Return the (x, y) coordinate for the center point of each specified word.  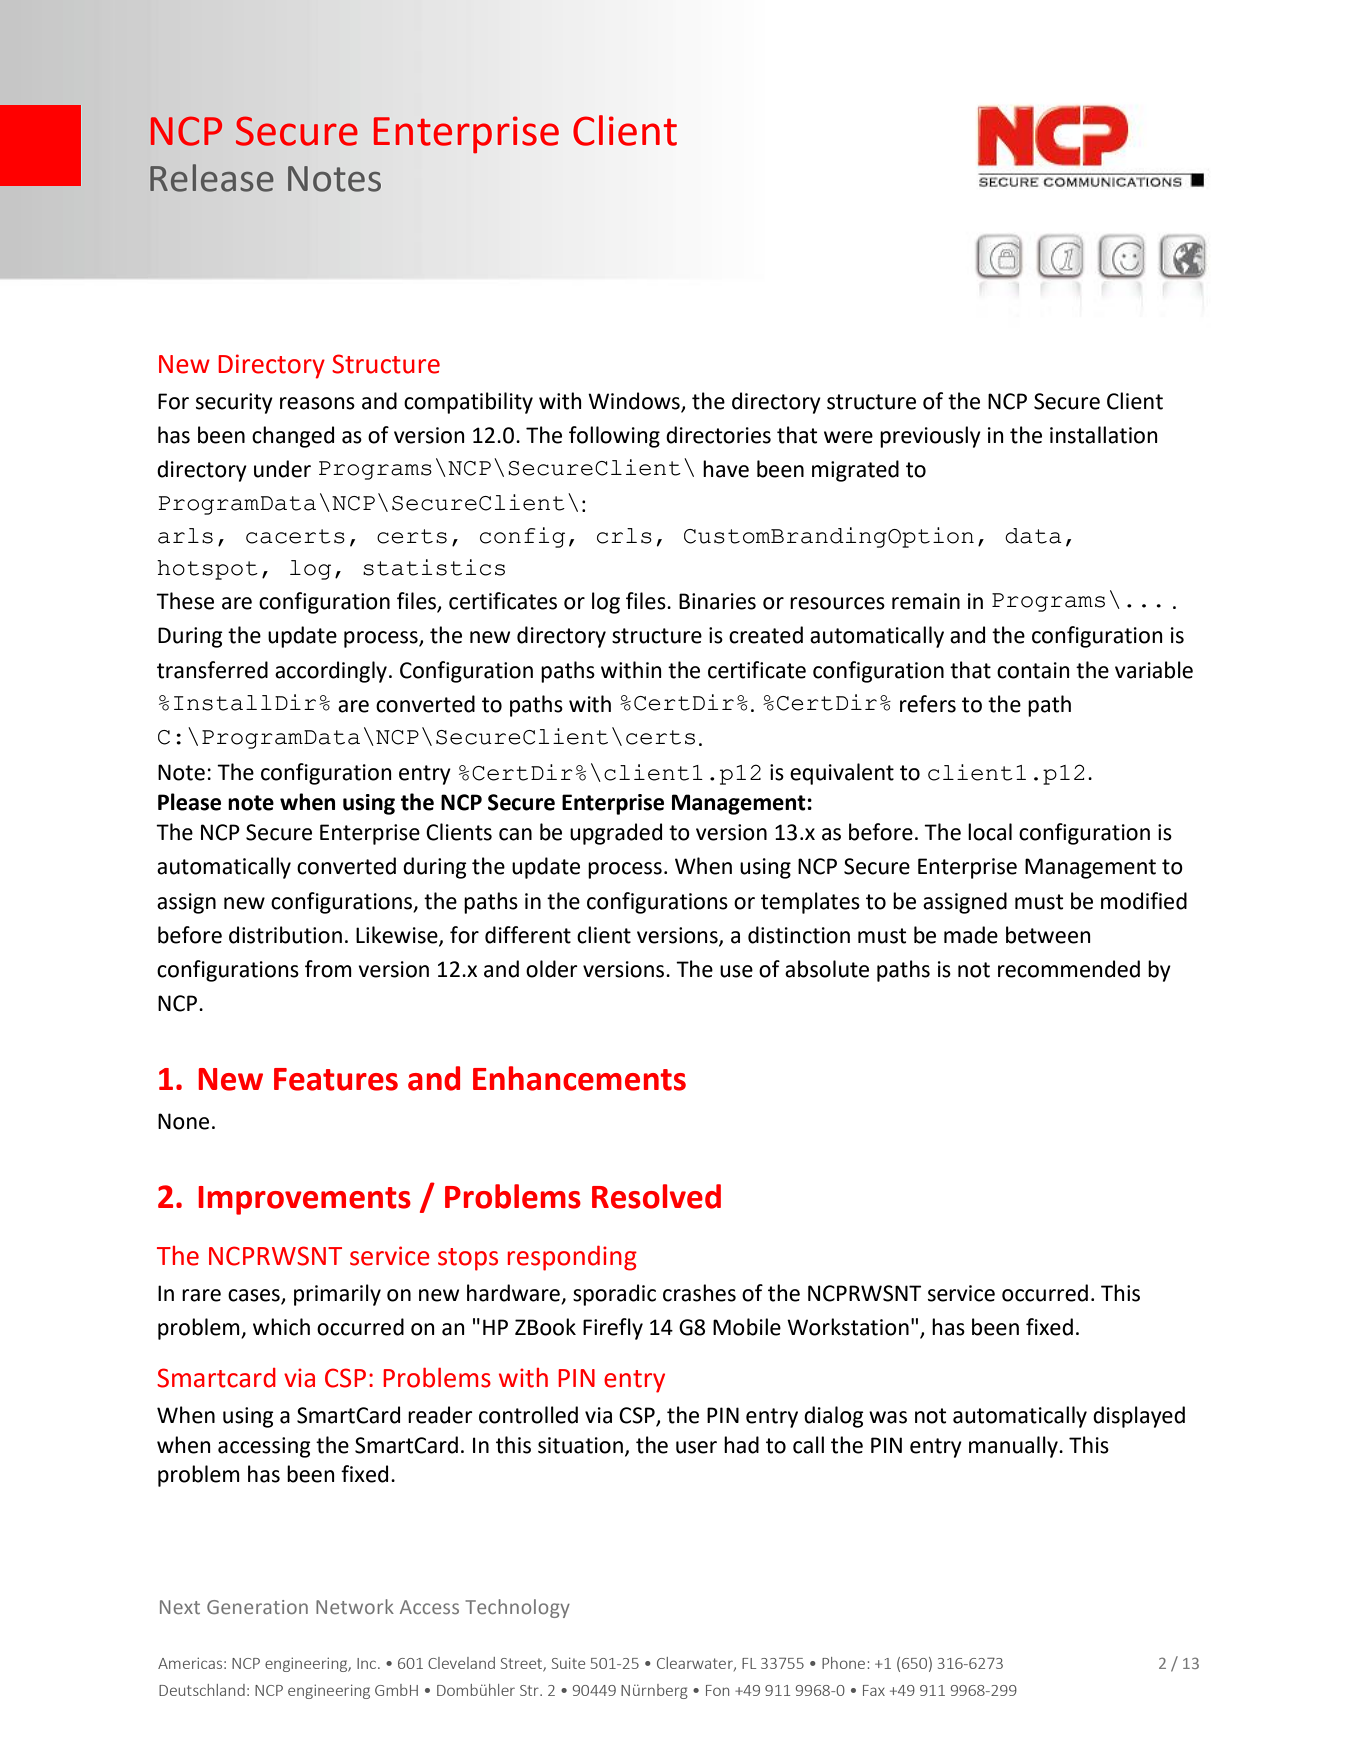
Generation (257, 1607)
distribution (285, 935)
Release (212, 178)
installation (1104, 435)
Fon (717, 1690)
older (552, 969)
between (1048, 935)
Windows (635, 402)
